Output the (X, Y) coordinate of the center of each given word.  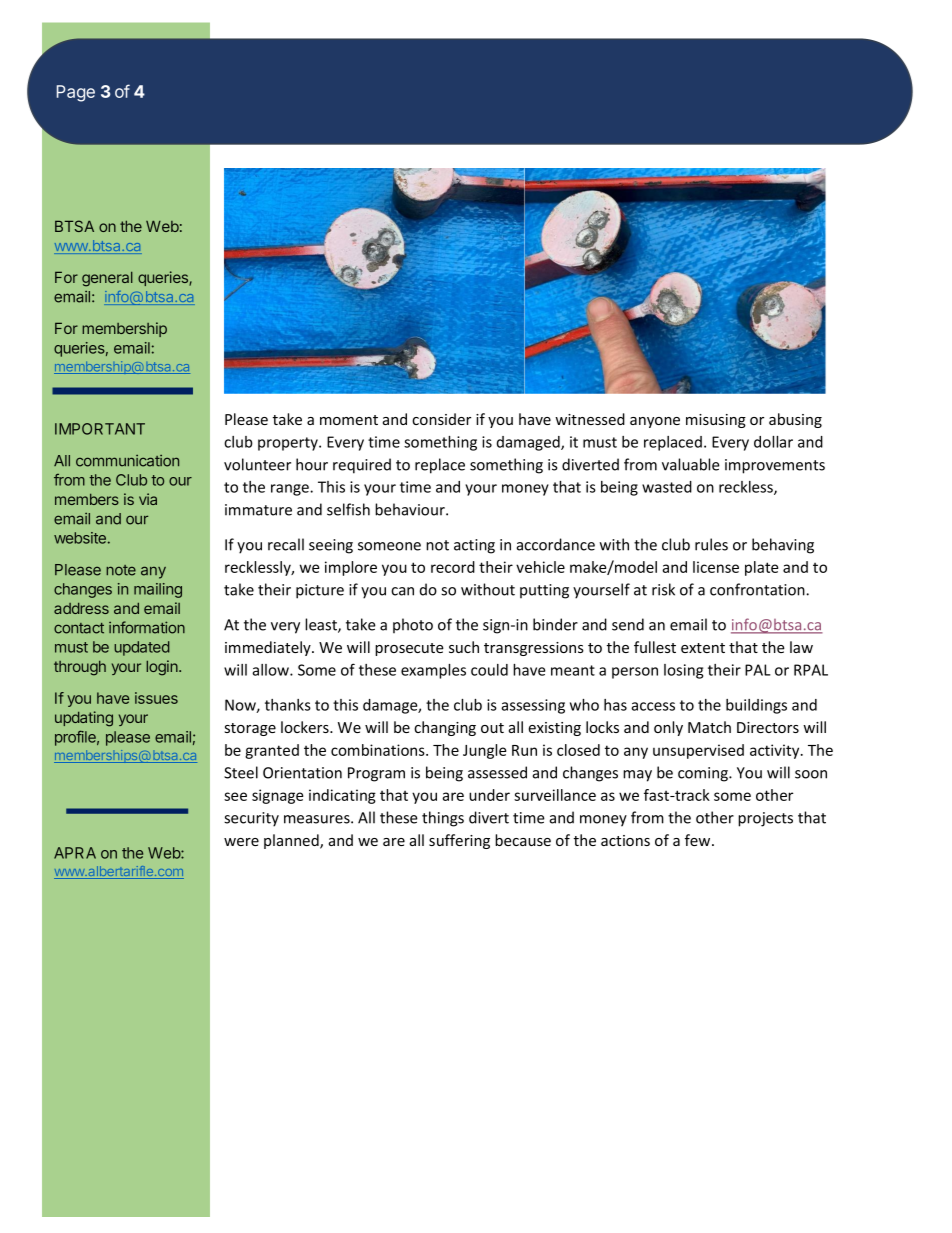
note (121, 570)
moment (349, 420)
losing (683, 671)
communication (127, 461)
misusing (716, 421)
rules (711, 544)
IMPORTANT (100, 429)
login (163, 668)
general (107, 279)
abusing (795, 420)
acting (474, 546)
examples (433, 671)
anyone (655, 422)
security (251, 819)
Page (76, 93)
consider (441, 419)
